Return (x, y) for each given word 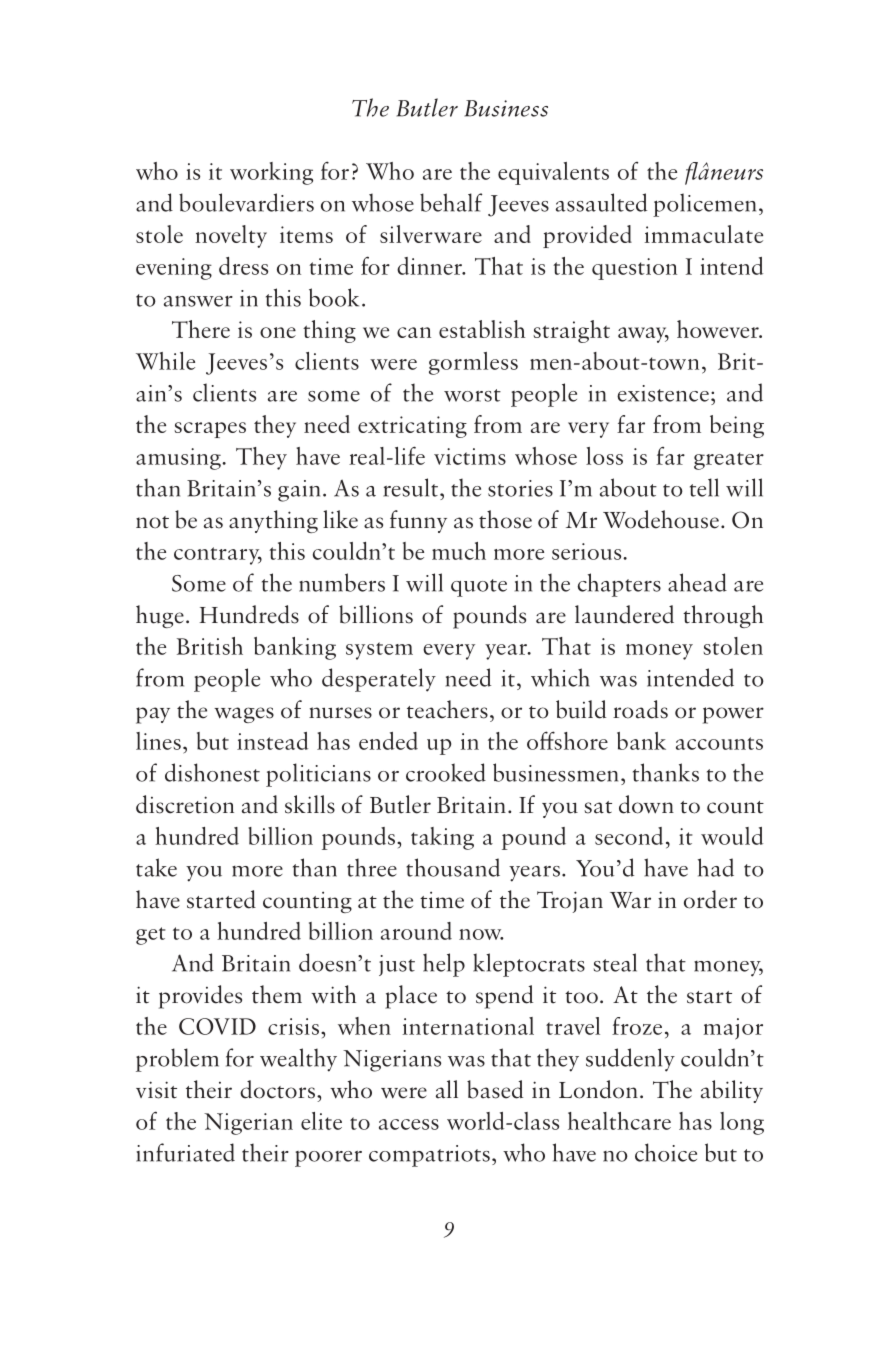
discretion (185, 804)
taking (442, 838)
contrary (218, 556)
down (646, 804)
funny (418, 521)
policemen (704, 205)
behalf (451, 202)
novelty (231, 236)
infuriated (185, 1152)
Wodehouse (661, 519)
